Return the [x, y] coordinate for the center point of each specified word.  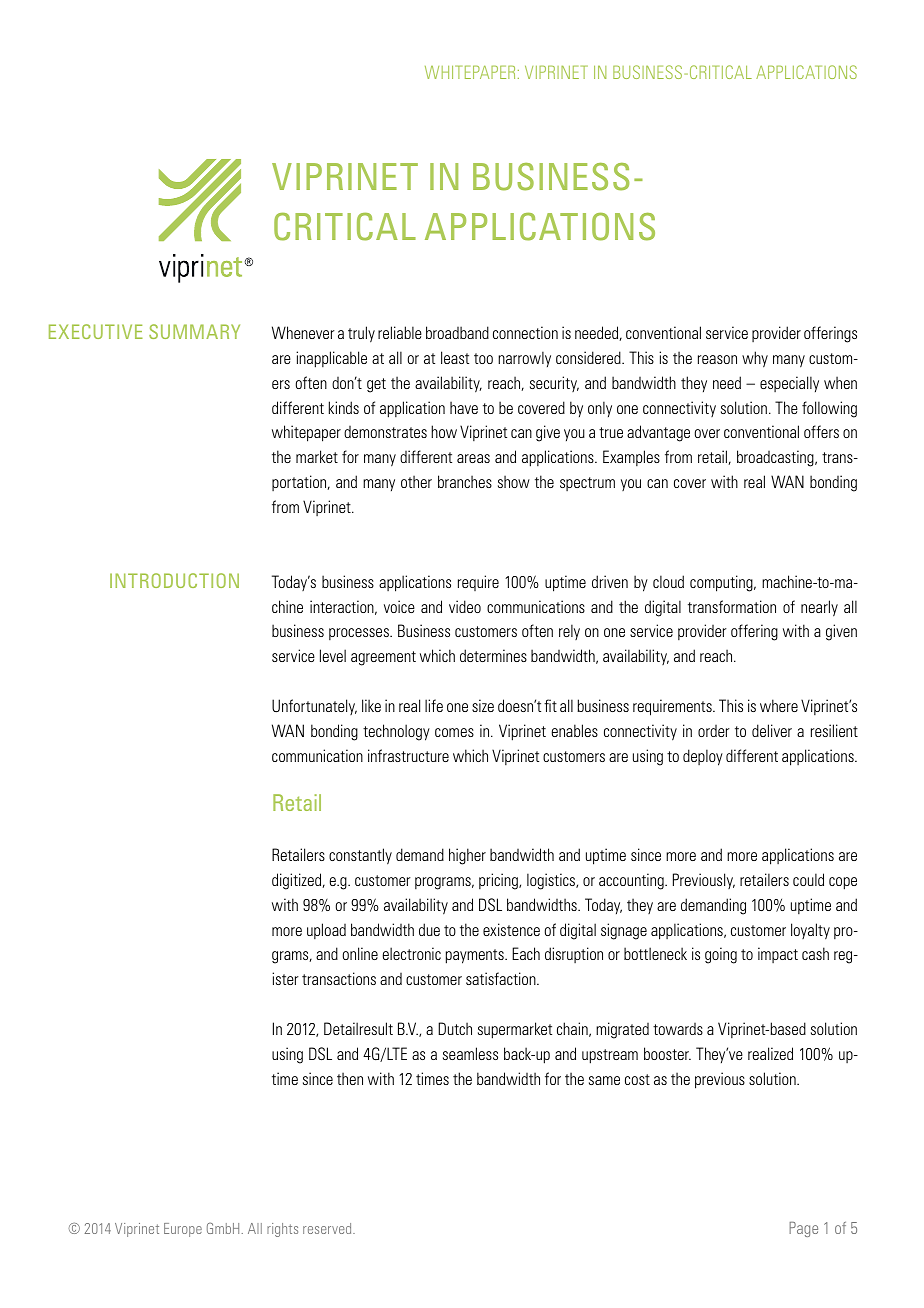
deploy [703, 757]
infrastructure [408, 755]
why [755, 359]
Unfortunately [314, 707]
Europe [183, 1230]
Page [803, 1229]
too [483, 358]
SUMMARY [194, 331]
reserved [328, 1228]
